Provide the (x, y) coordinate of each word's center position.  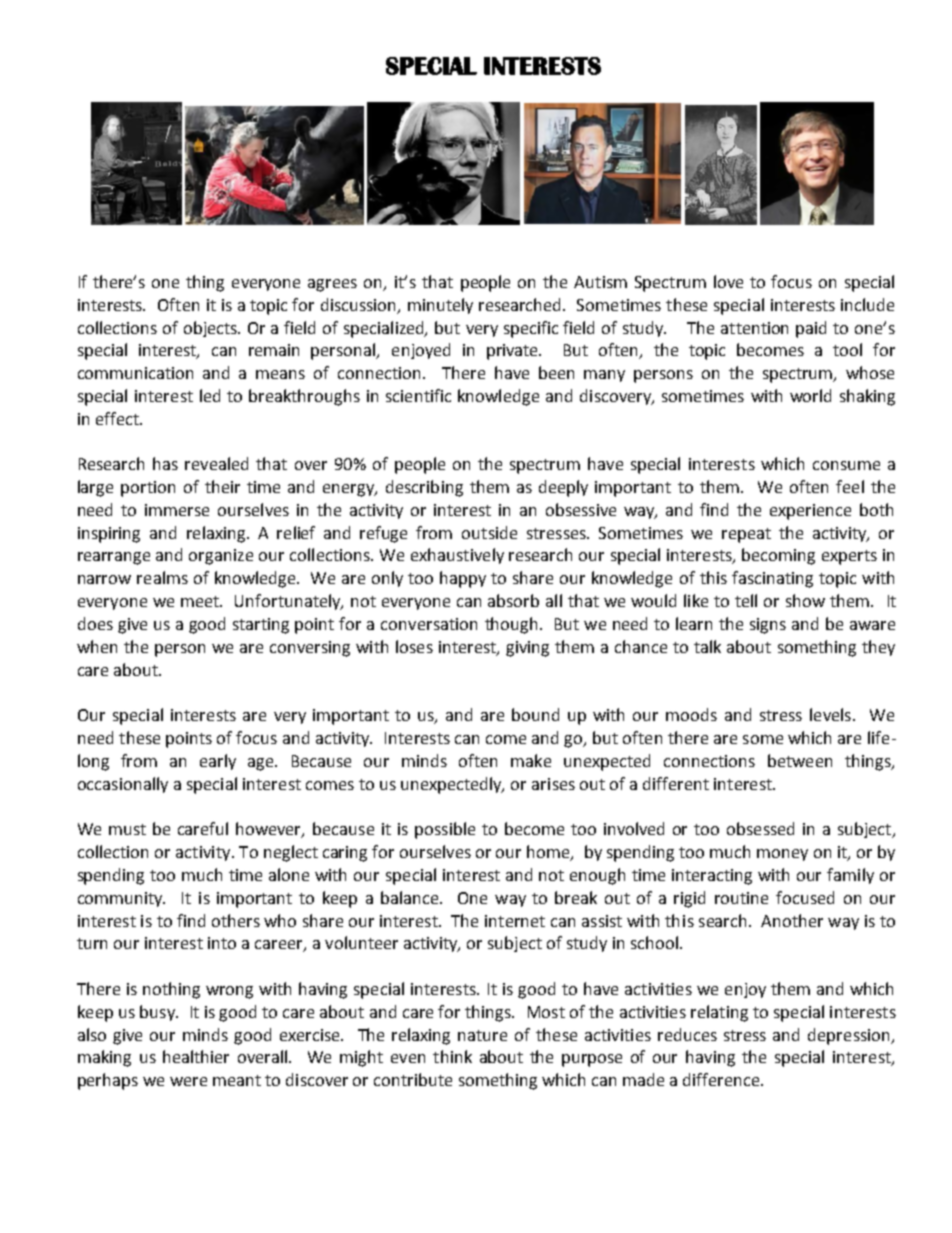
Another (792, 920)
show (805, 600)
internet (515, 921)
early (218, 762)
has (165, 463)
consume (846, 465)
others (236, 920)
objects (212, 329)
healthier (196, 1056)
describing (424, 488)
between (800, 760)
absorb (513, 600)
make (531, 760)
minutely (440, 306)
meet (201, 601)
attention (754, 328)
